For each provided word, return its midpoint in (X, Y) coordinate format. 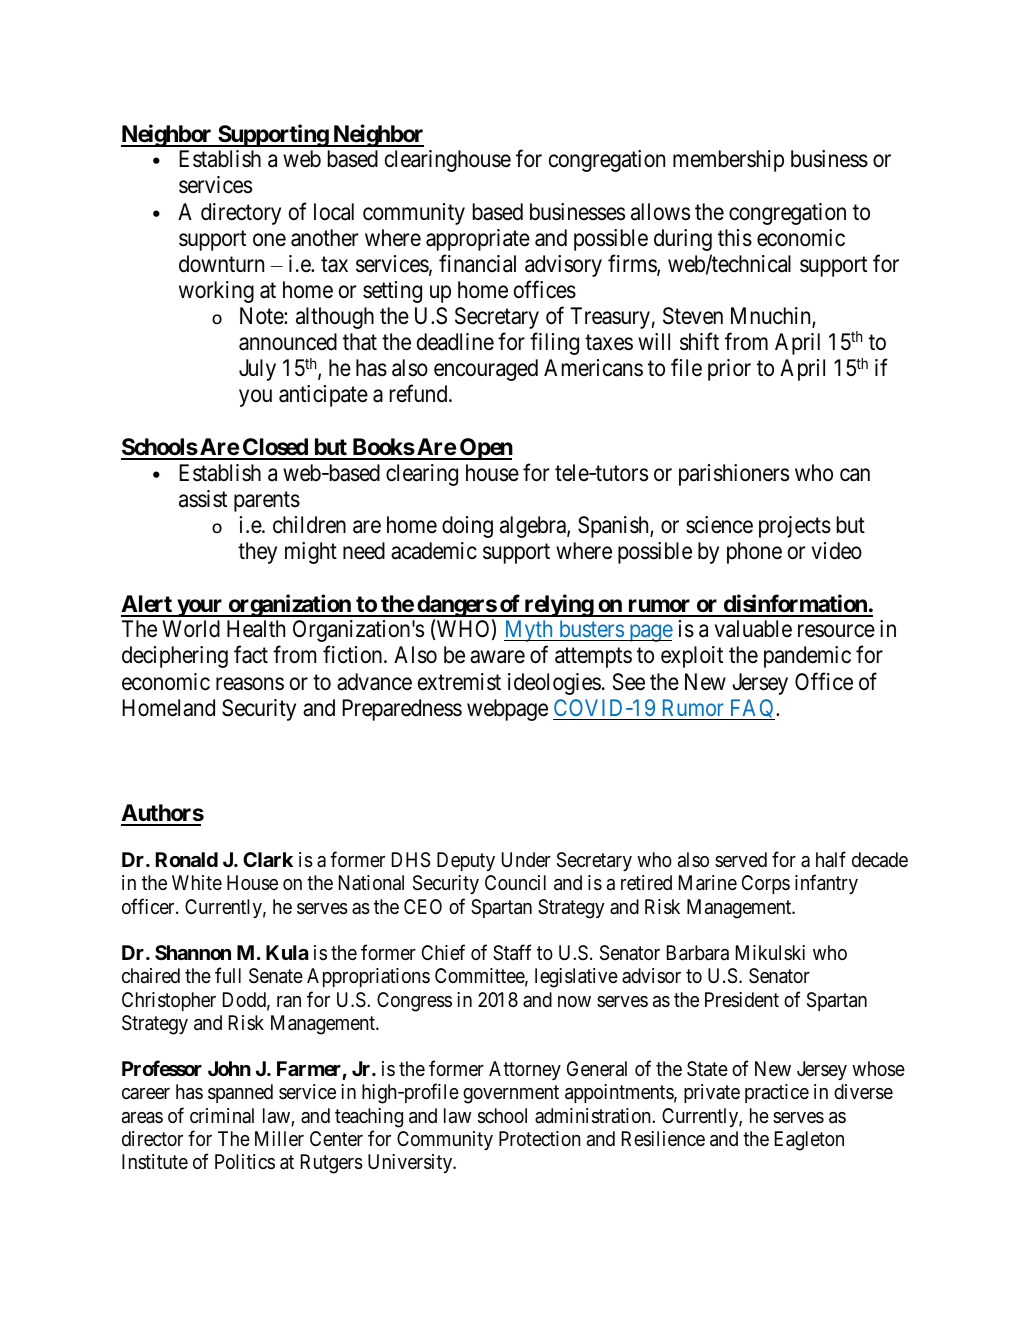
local (334, 212)
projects (795, 527)
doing (467, 527)
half (831, 859)
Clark (268, 859)
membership (728, 161)
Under (526, 859)
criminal (222, 1115)
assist (203, 499)
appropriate (478, 240)
